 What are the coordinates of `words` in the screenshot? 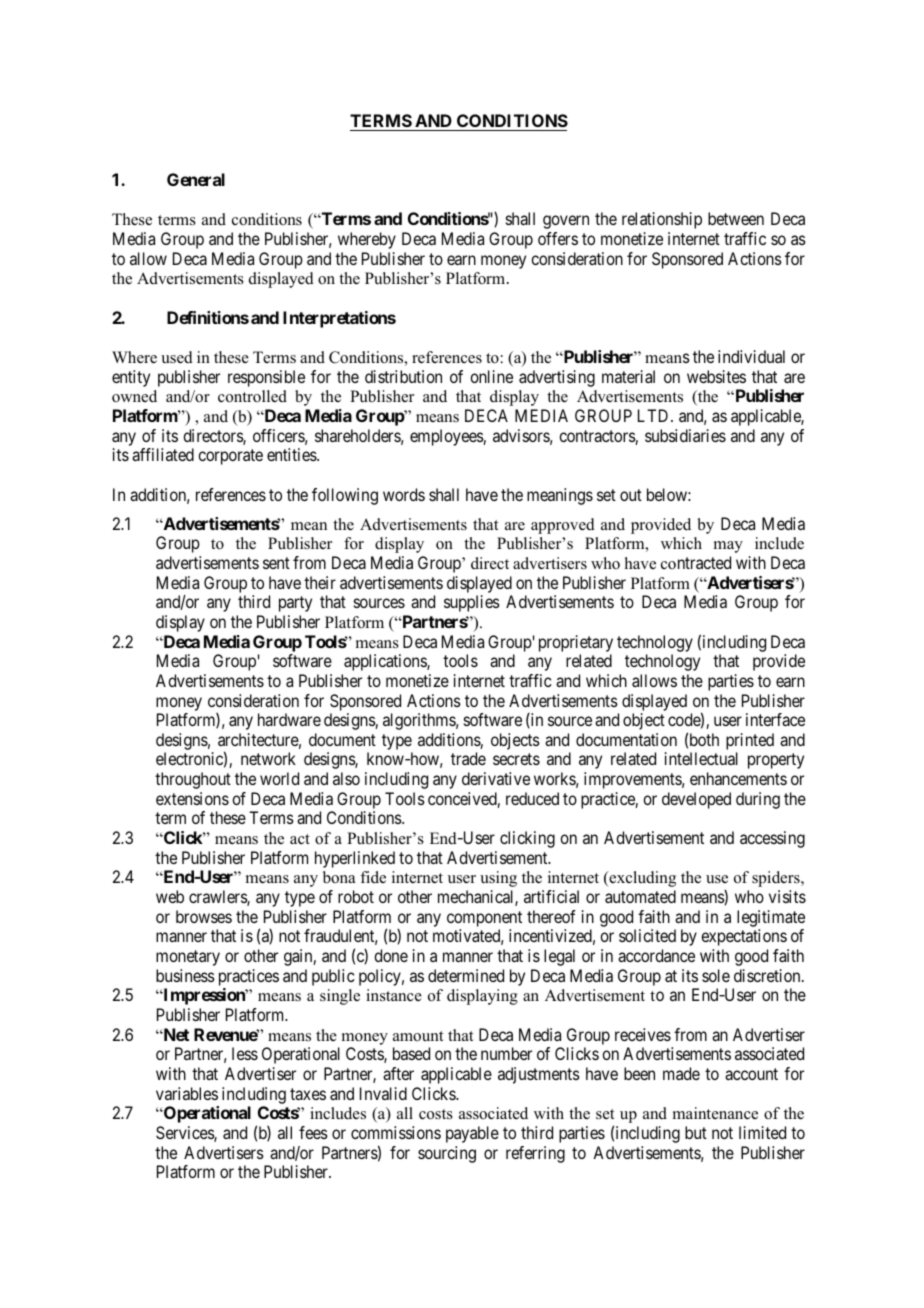 It's located at (404, 494).
